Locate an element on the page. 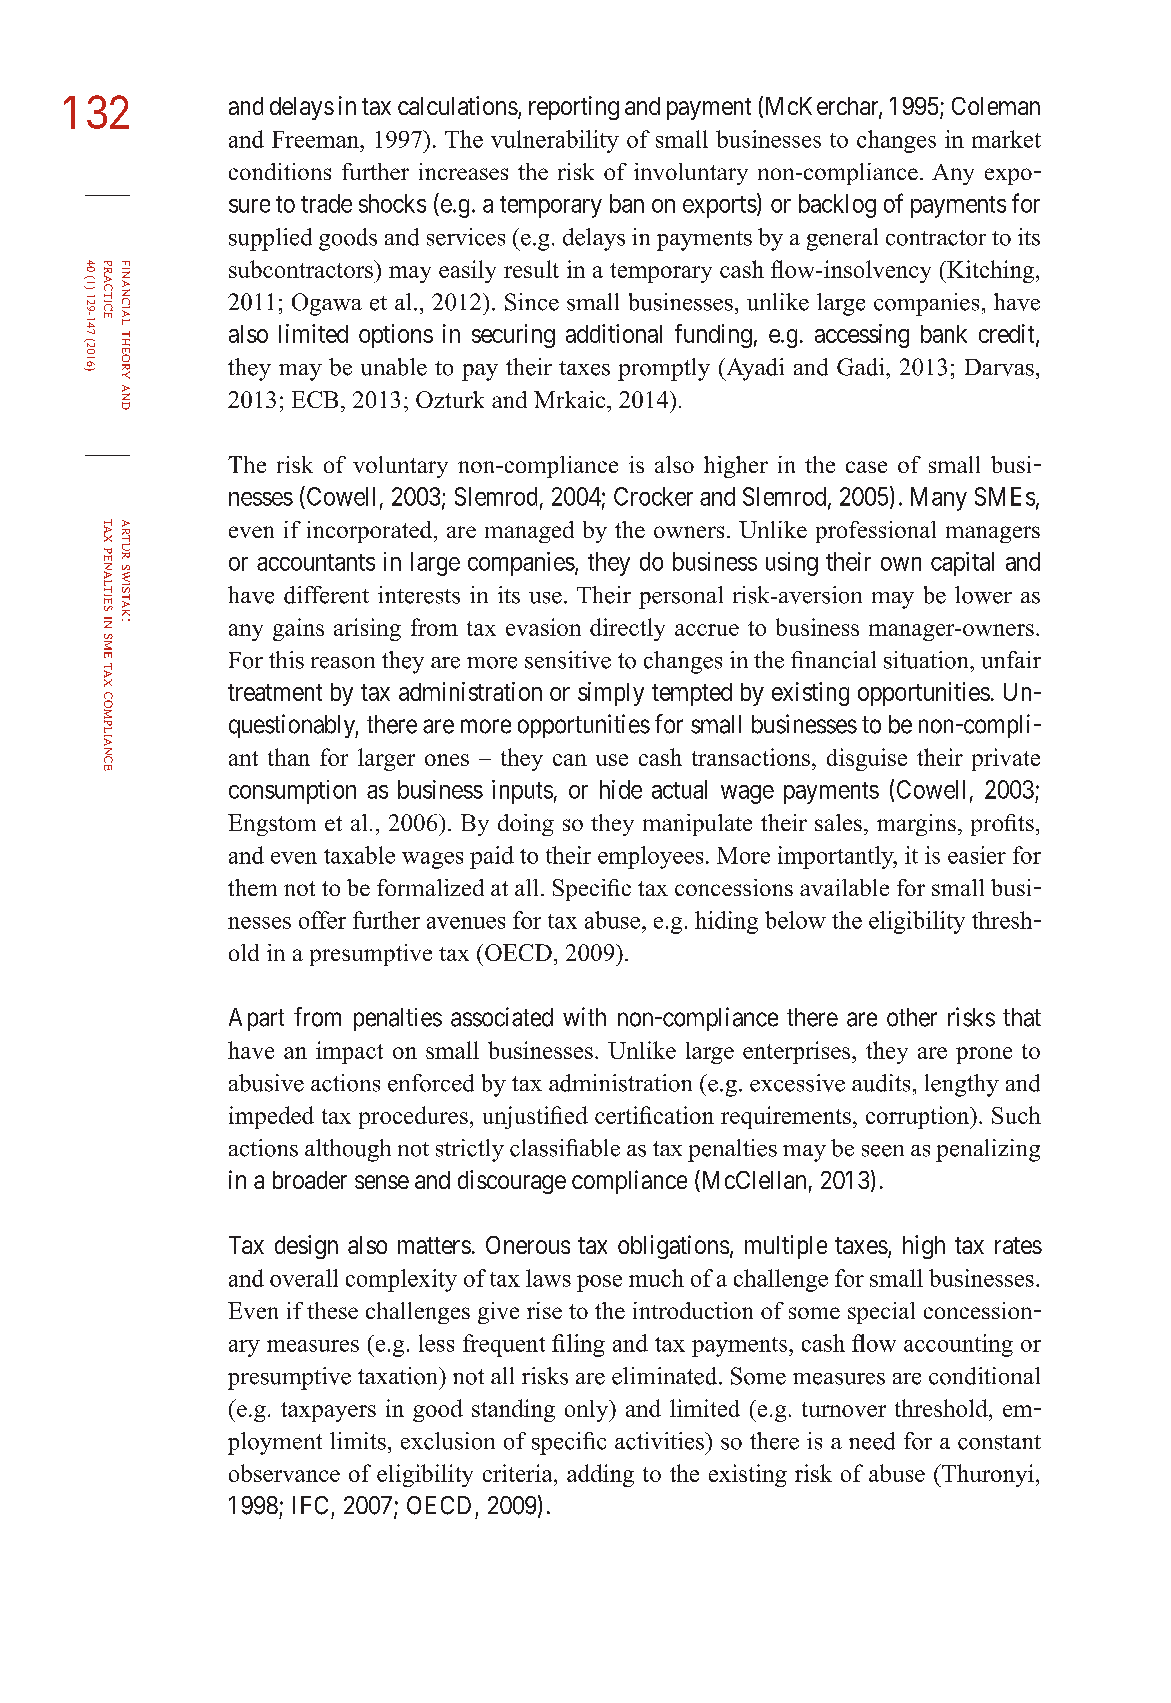  market is located at coordinates (1006, 139).
